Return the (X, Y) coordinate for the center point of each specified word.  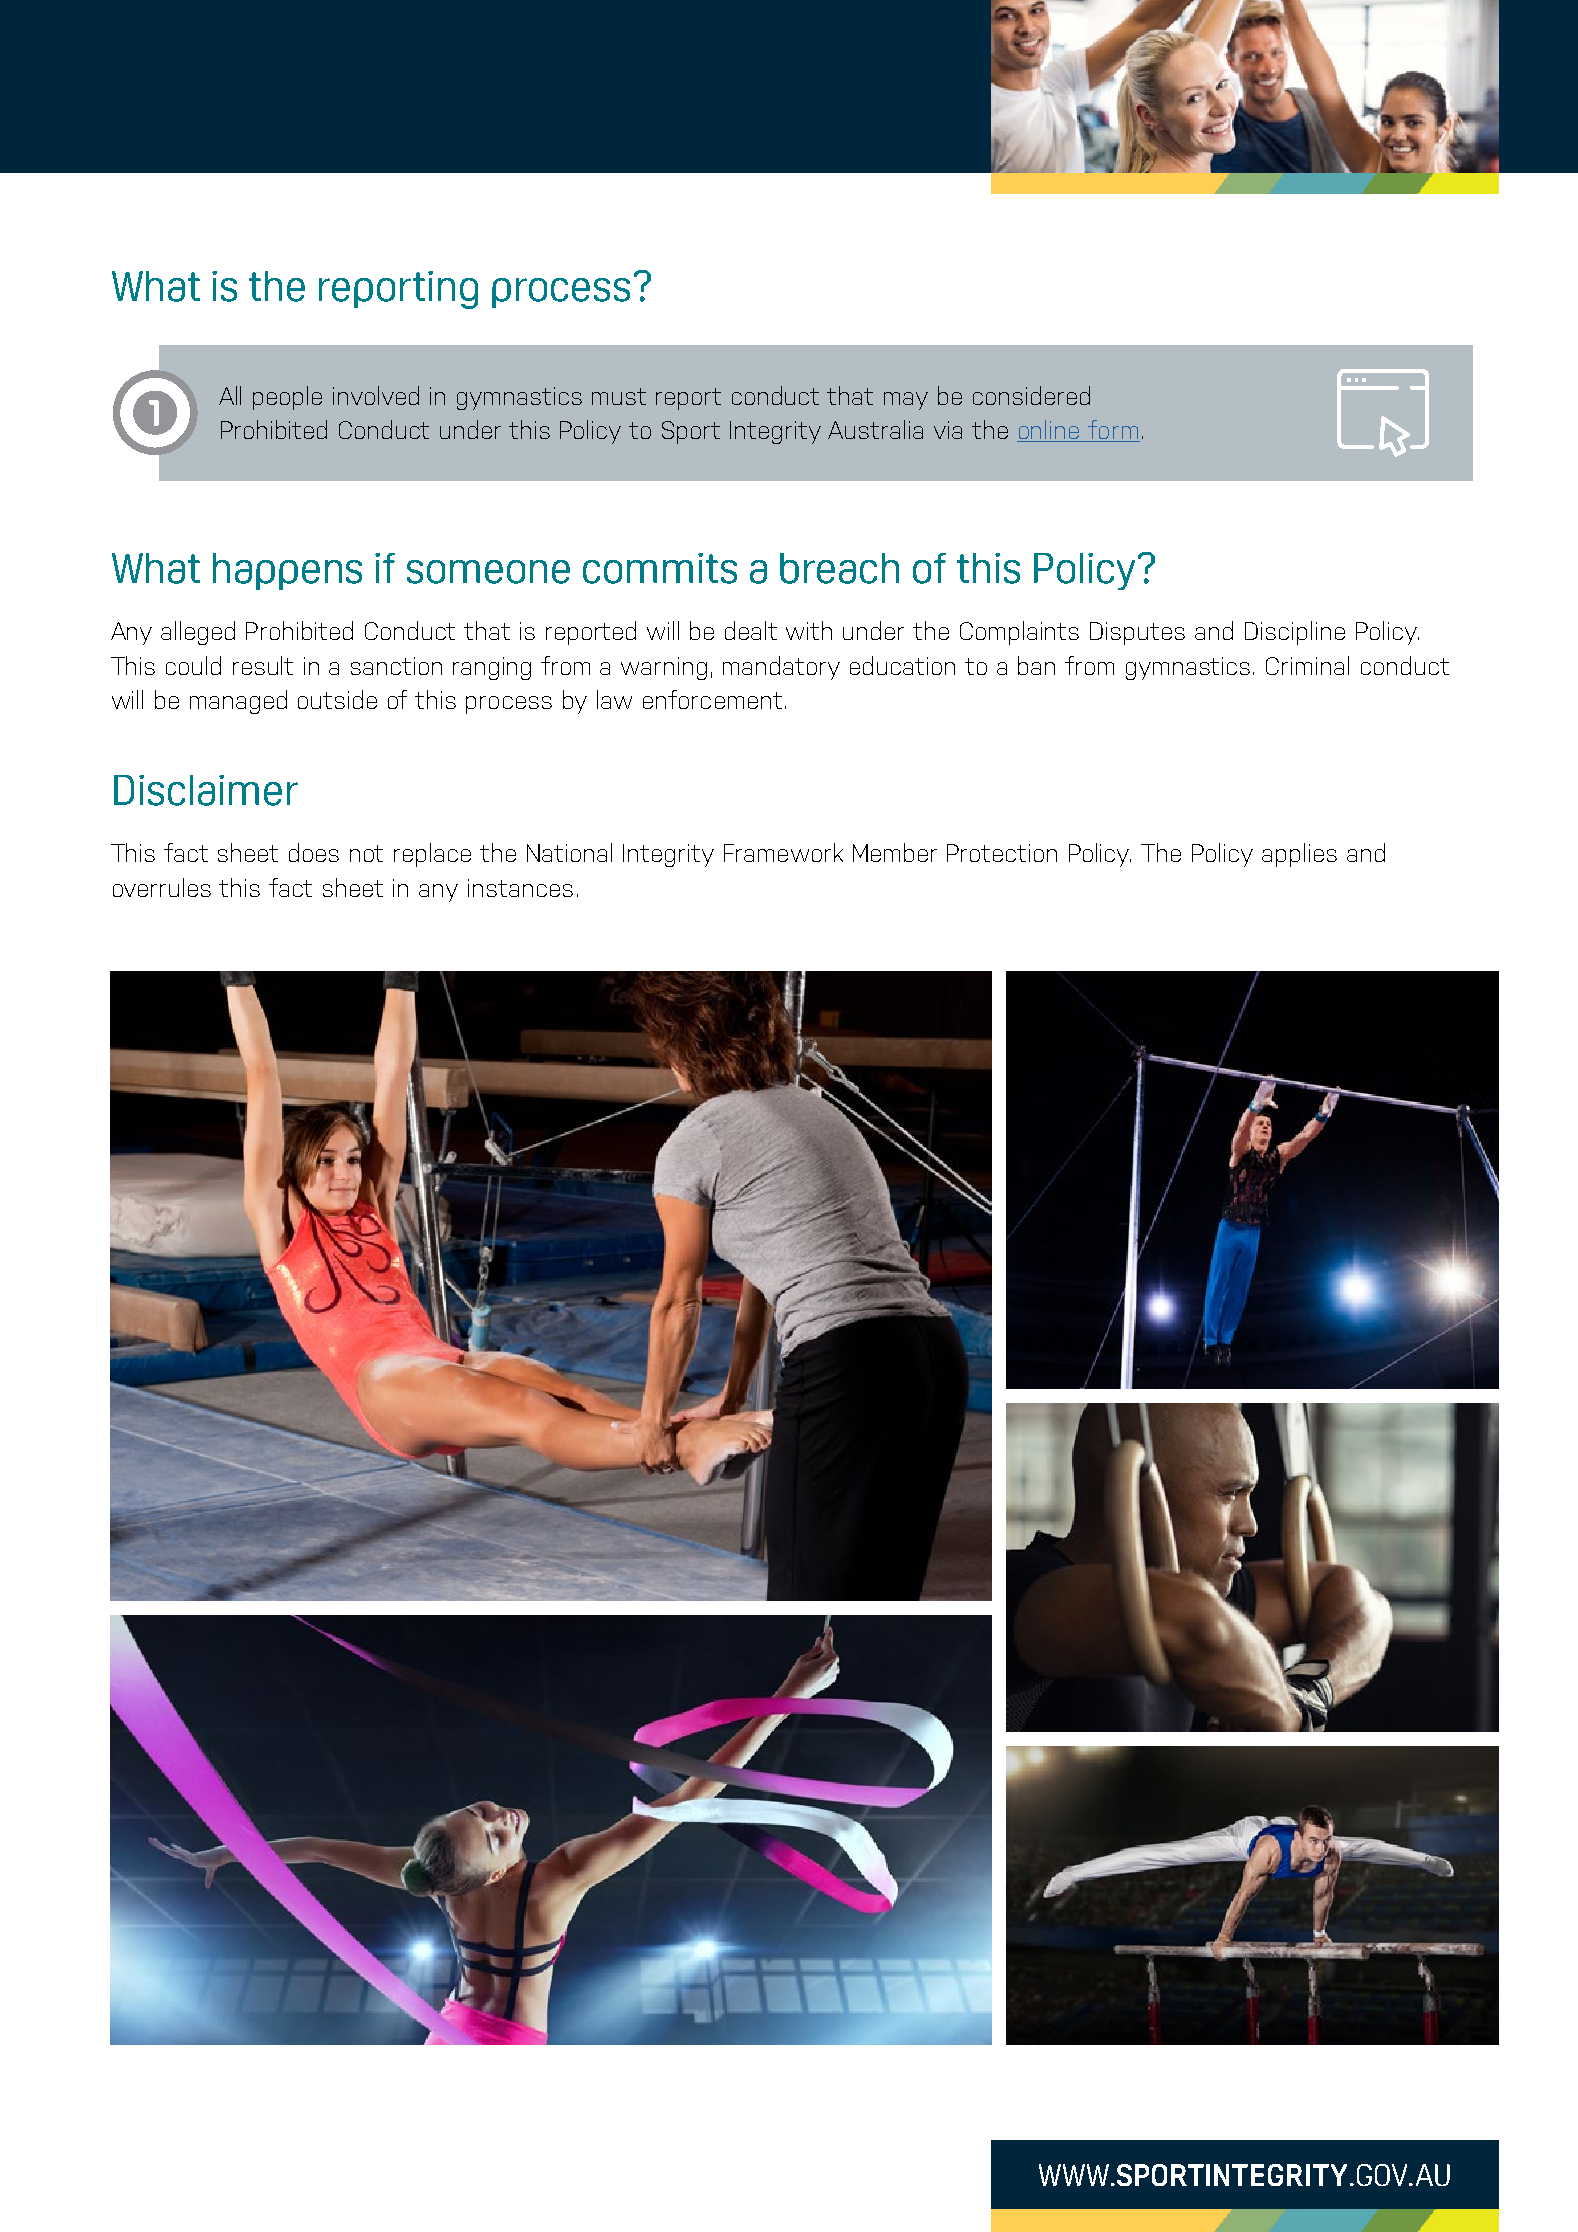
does (314, 852)
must (619, 396)
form (1113, 431)
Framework (783, 852)
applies (1299, 855)
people (287, 398)
